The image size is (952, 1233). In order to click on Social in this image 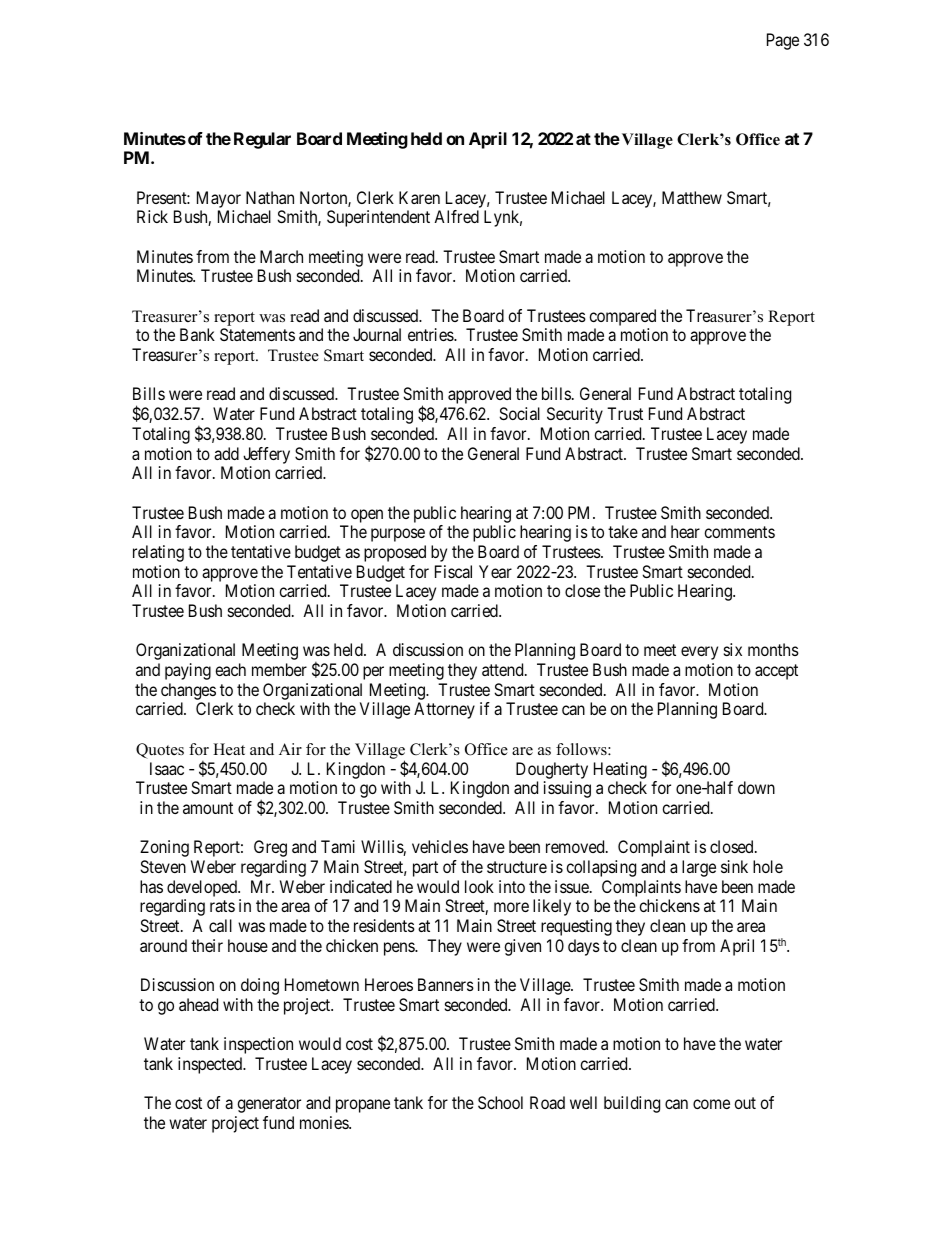, I will do `click(519, 413)`.
